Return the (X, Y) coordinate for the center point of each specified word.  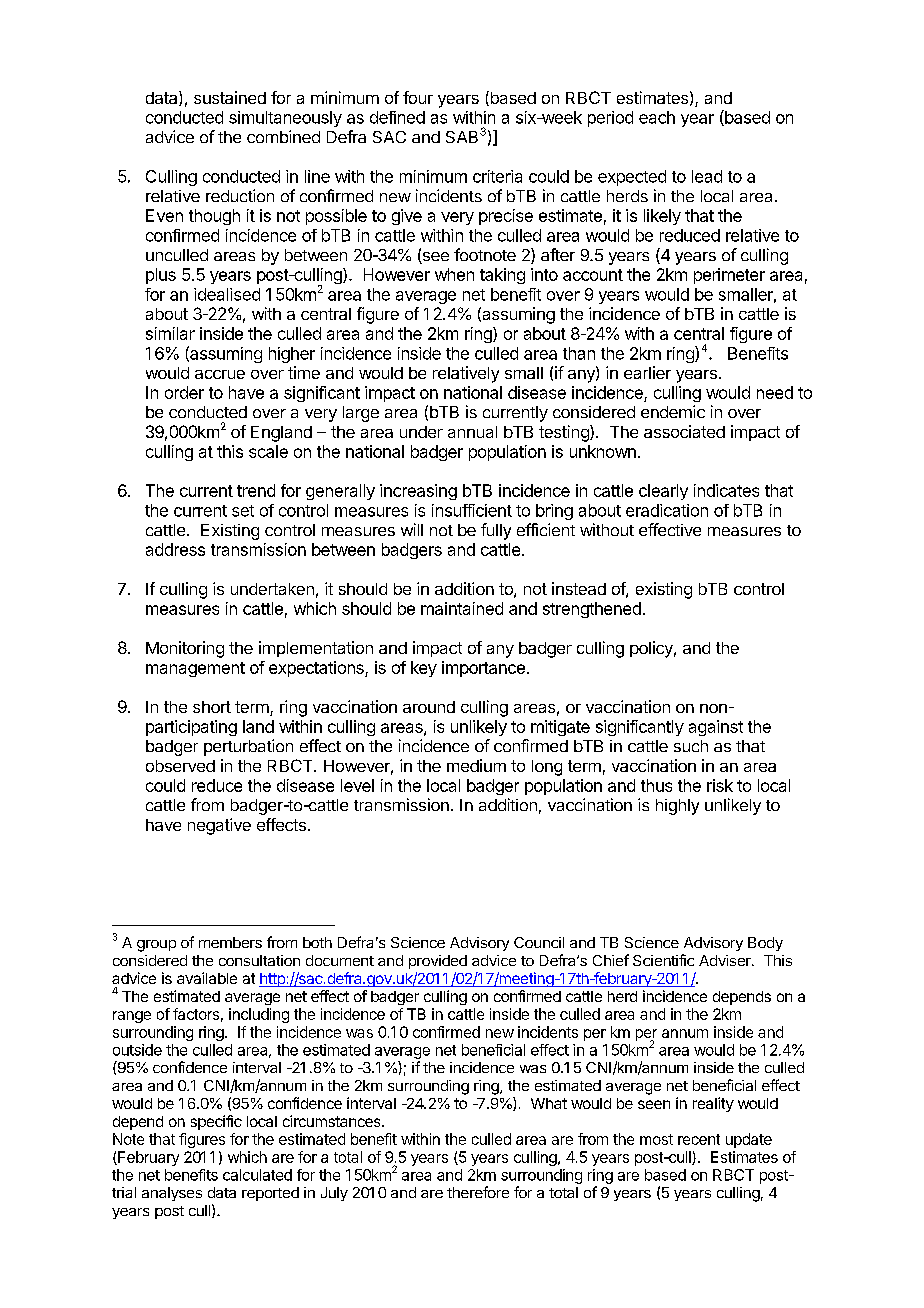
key (424, 669)
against (716, 728)
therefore (478, 1192)
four (418, 97)
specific (216, 1122)
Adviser (726, 960)
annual (472, 432)
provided (438, 962)
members (230, 942)
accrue (220, 374)
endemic (673, 411)
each (657, 117)
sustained (230, 97)
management (195, 669)
